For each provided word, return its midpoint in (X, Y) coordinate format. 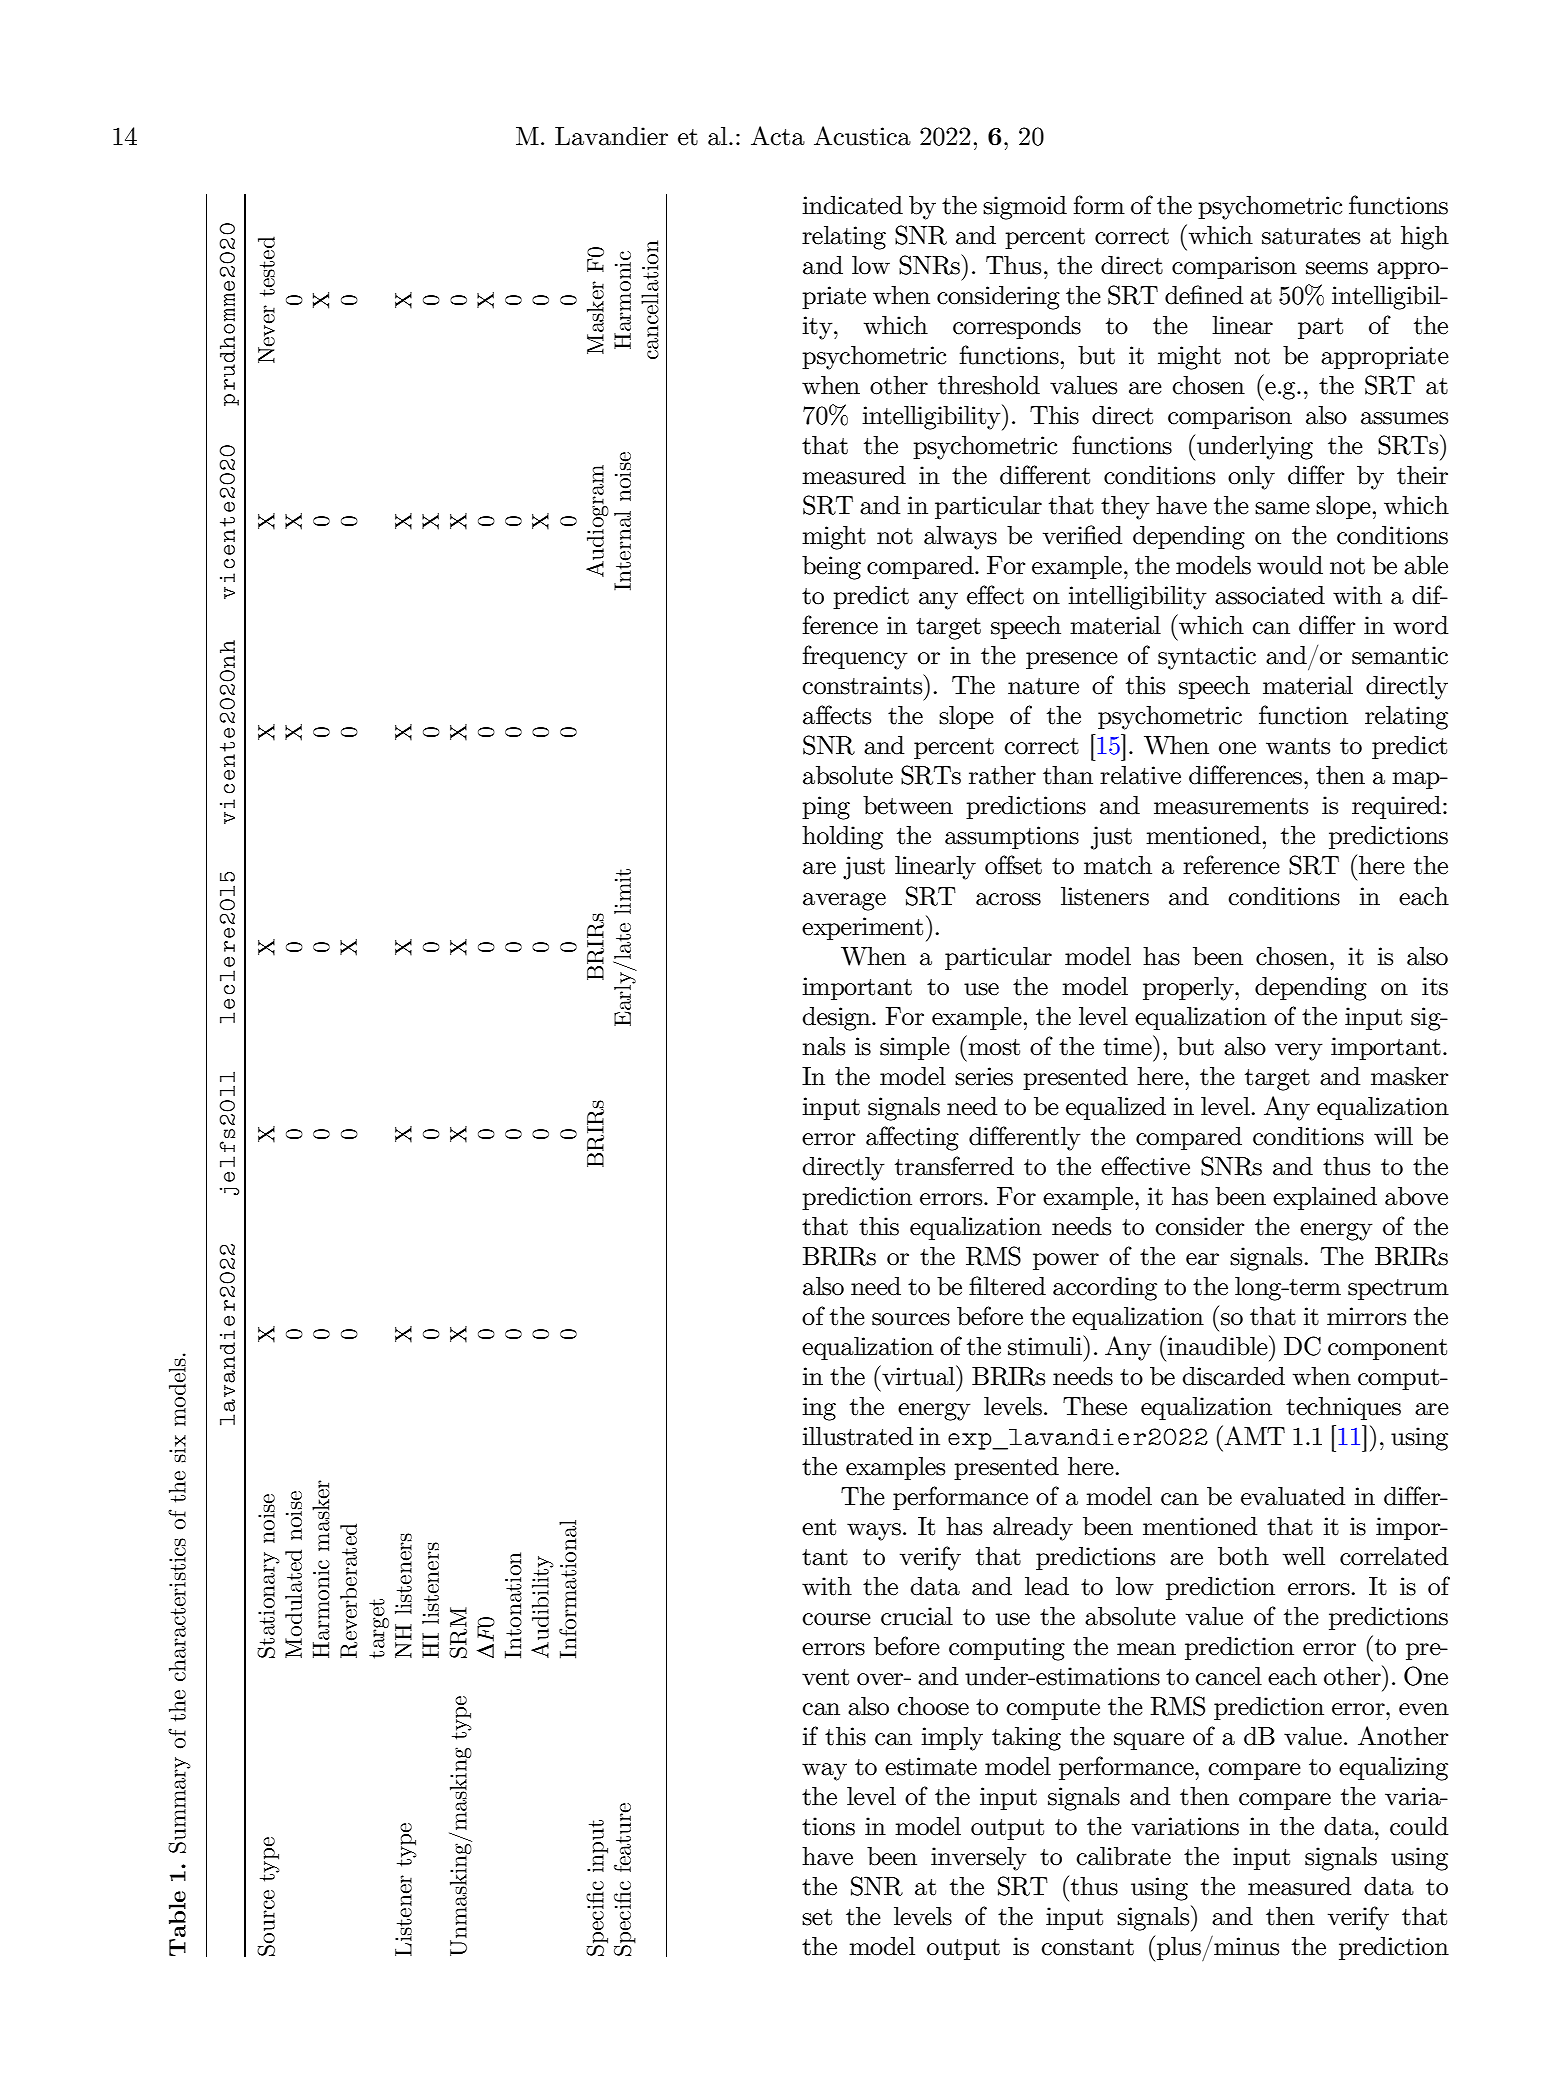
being (831, 568)
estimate (931, 1766)
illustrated (857, 1436)
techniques (1343, 1408)
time (1128, 1045)
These (1095, 1406)
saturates (1311, 236)
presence (1072, 660)
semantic (1400, 655)
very (1299, 1052)
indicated (852, 205)
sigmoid (1025, 208)
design (837, 1019)
